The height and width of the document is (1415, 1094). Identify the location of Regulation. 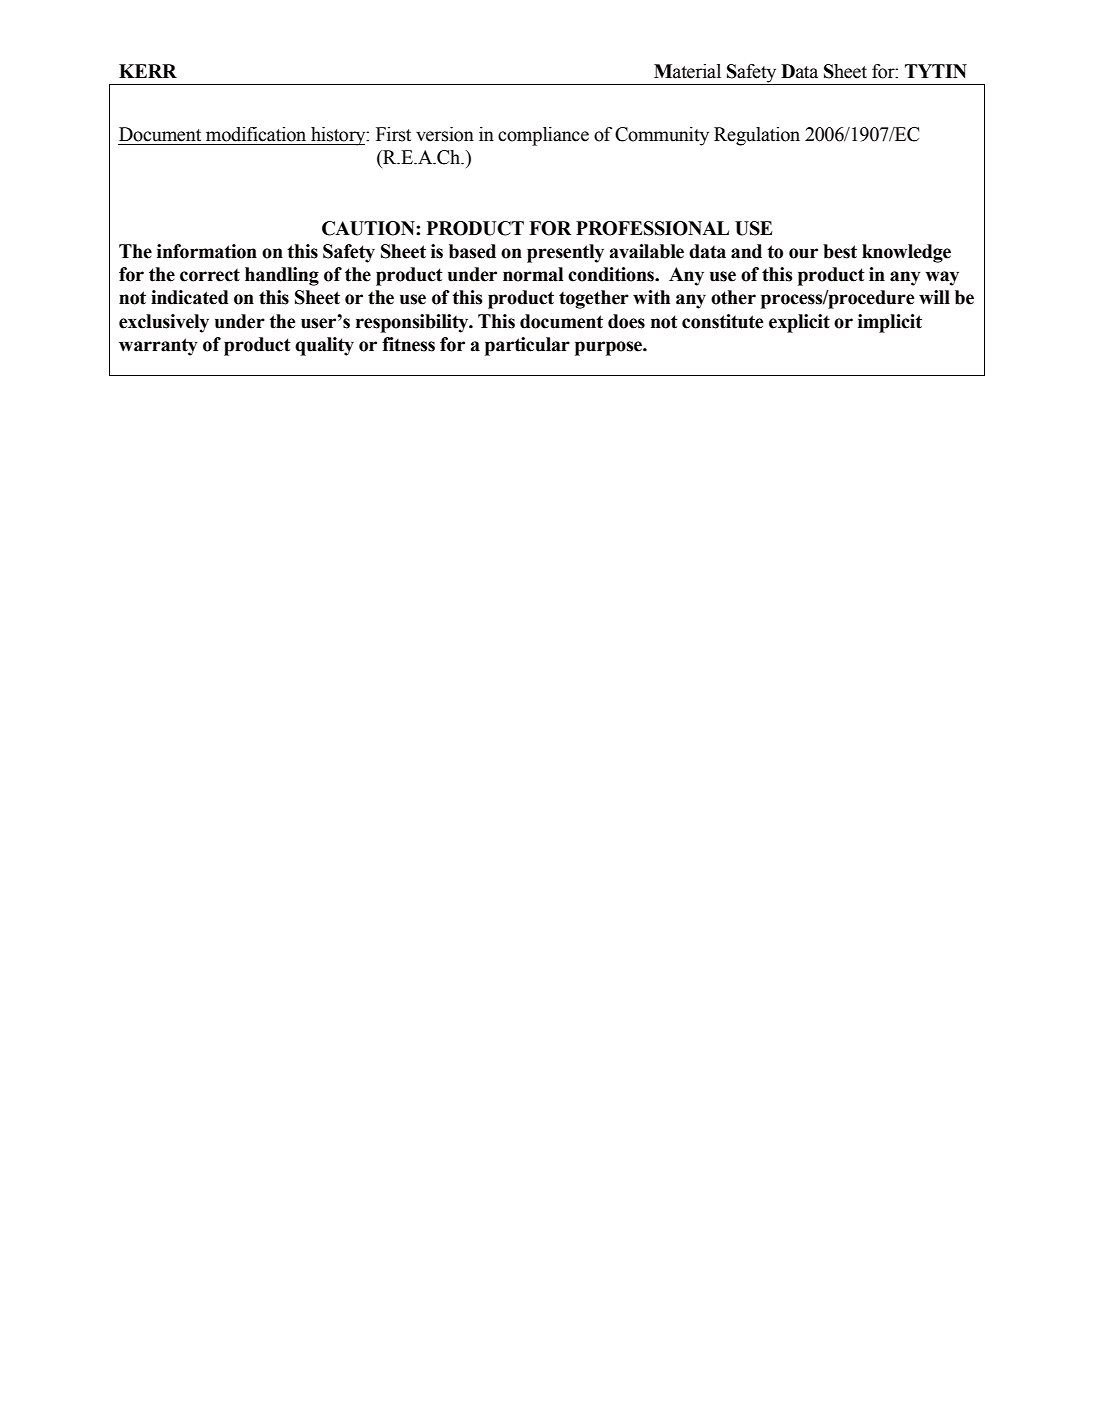
(757, 136).
